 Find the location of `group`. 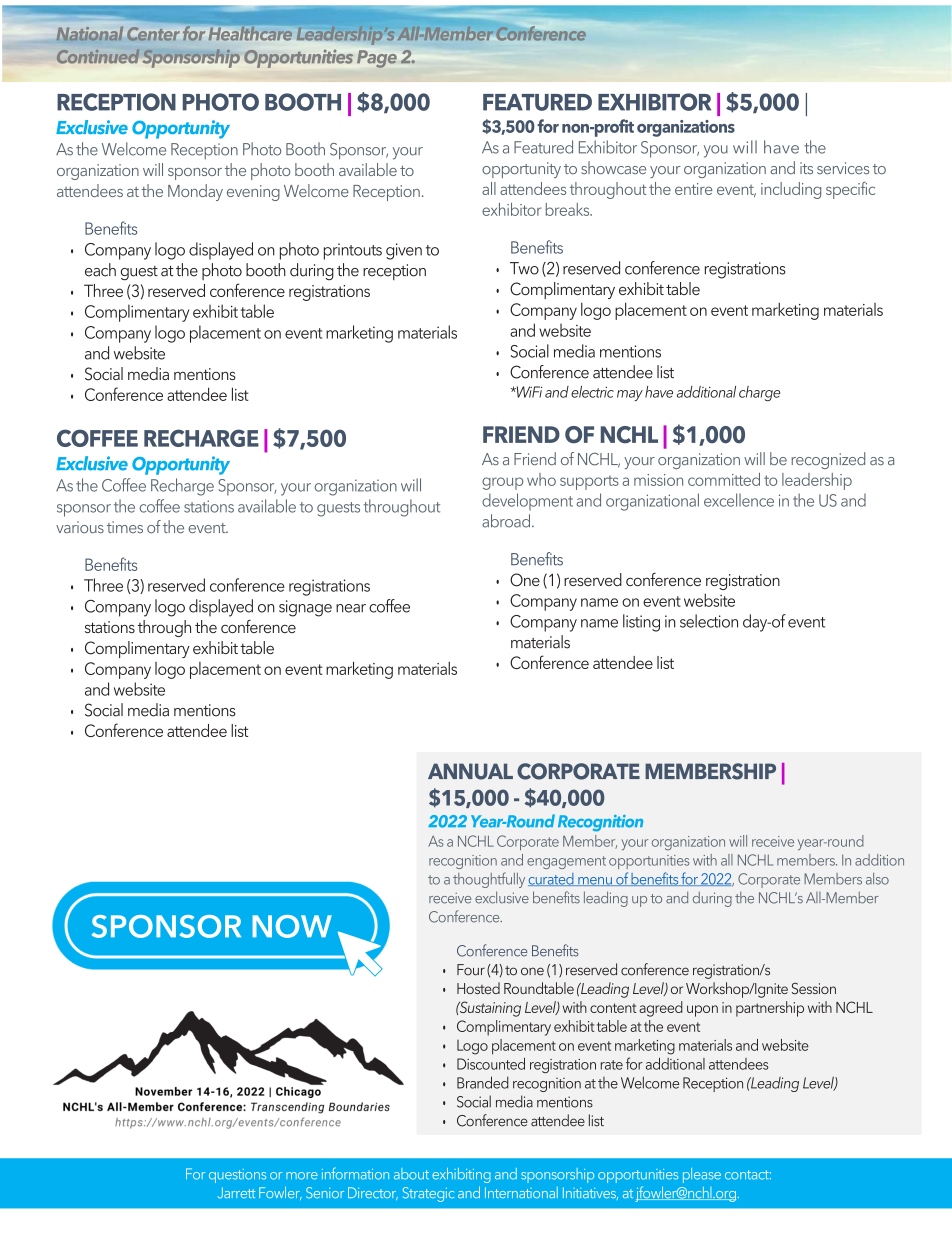

group is located at coordinates (502, 483).
